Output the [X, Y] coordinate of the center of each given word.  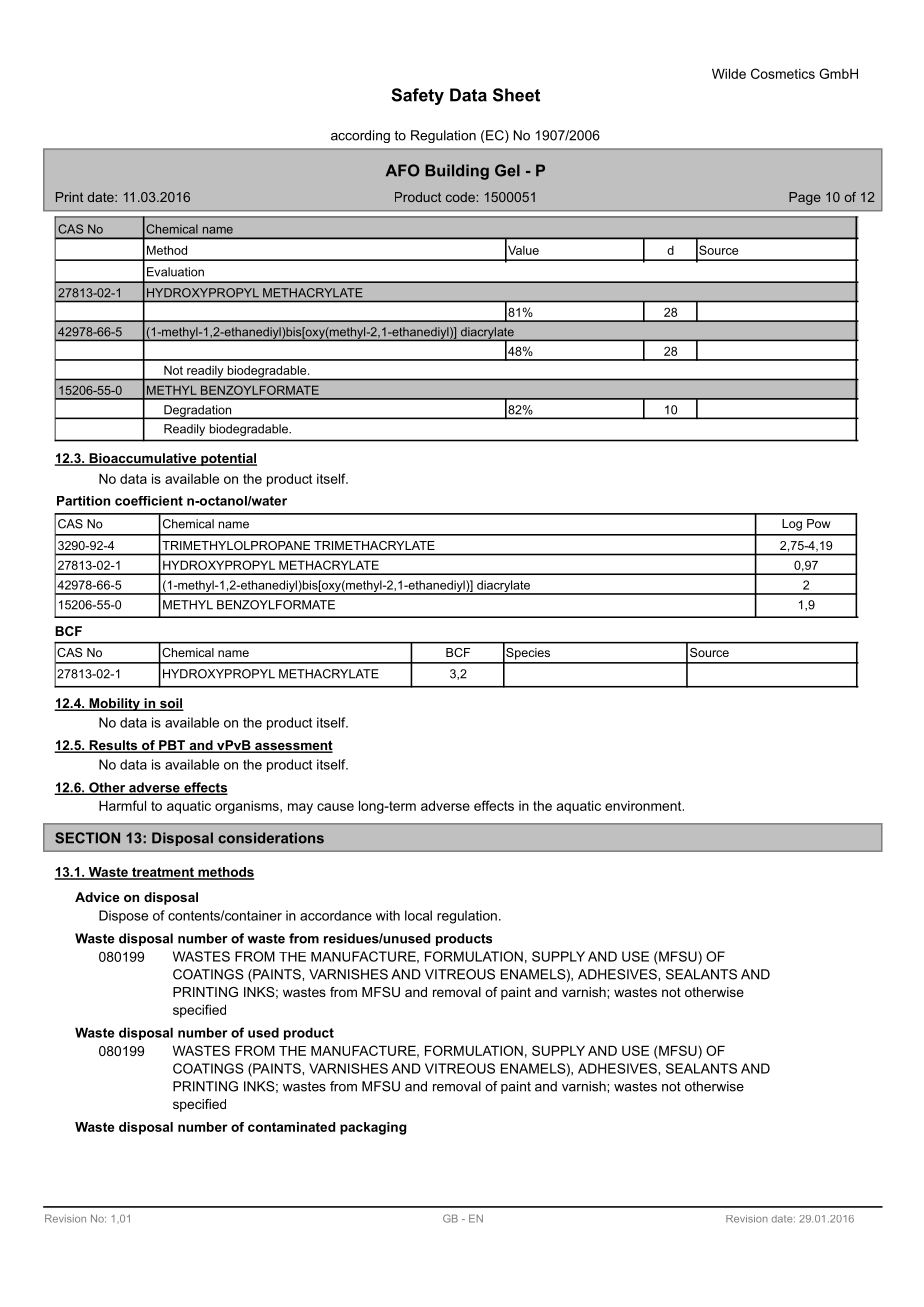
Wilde [729, 73]
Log [792, 525]
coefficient [149, 501]
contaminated [291, 1127]
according [360, 136]
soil [171, 704]
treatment [163, 873]
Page [805, 198]
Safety [417, 96]
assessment [293, 746]
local [418, 915]
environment [644, 806]
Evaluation [175, 272]
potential [228, 459]
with [388, 915]
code [460, 197]
